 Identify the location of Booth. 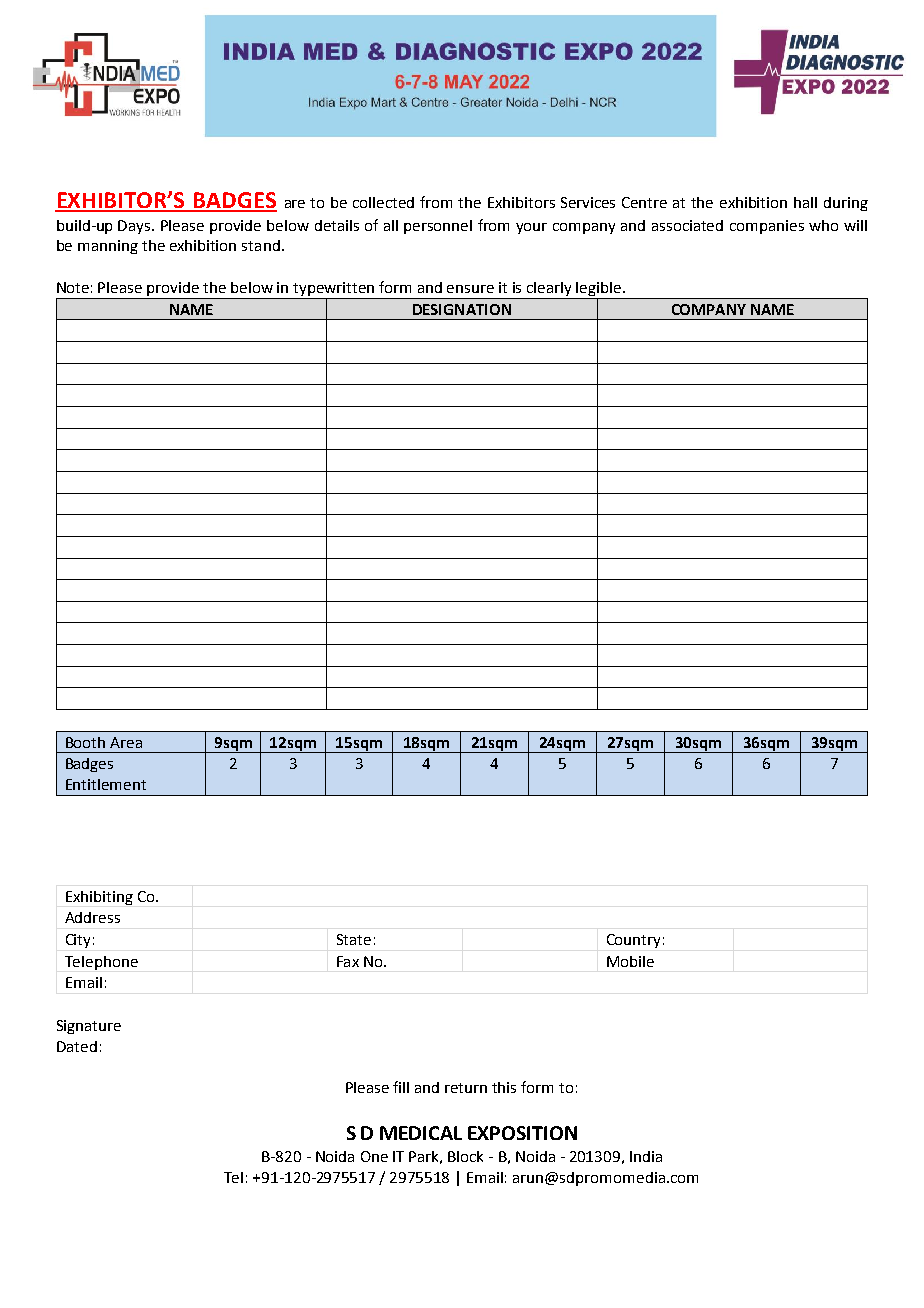
(85, 742).
